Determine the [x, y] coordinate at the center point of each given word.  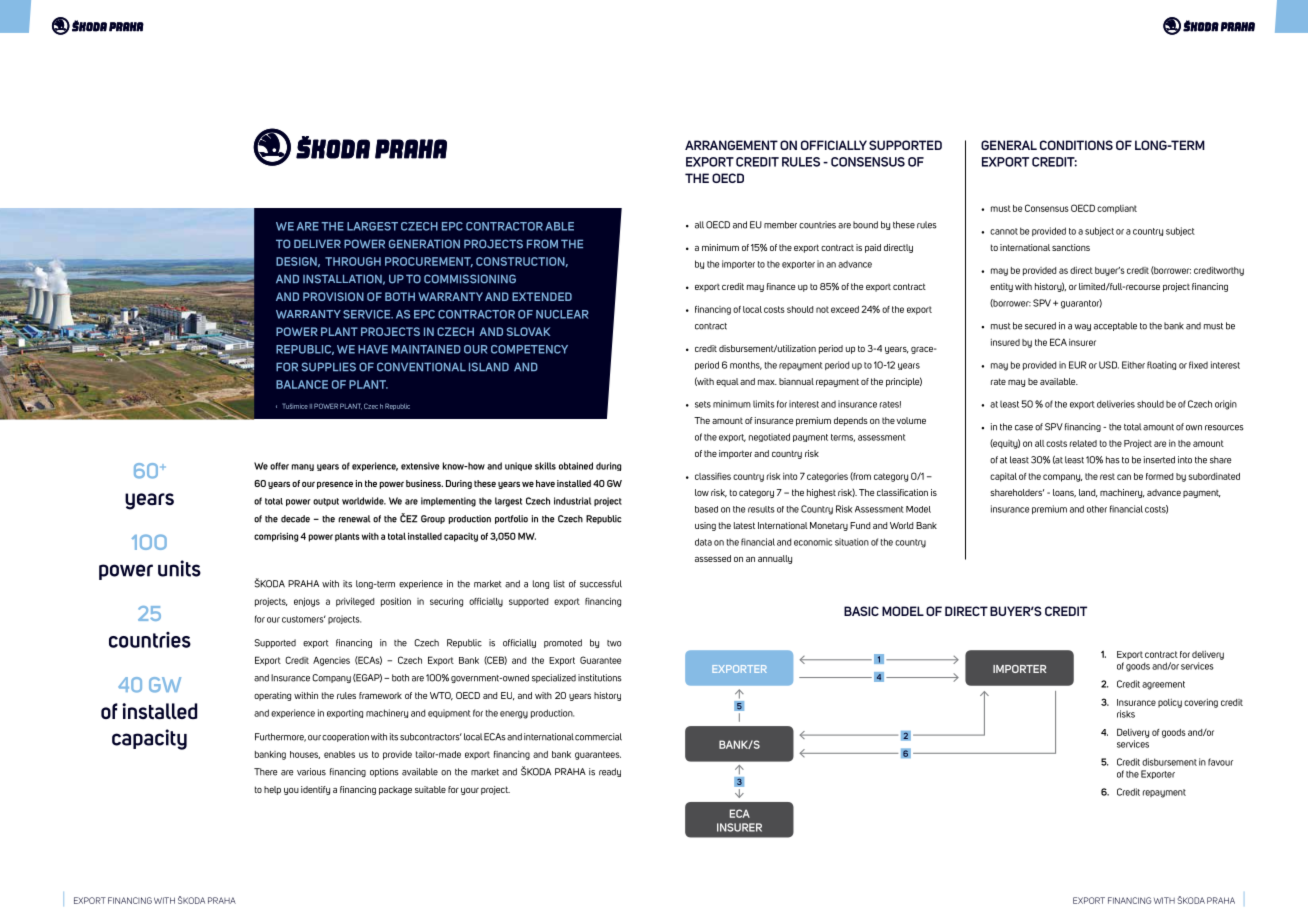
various [311, 772]
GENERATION [424, 244]
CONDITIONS [1076, 145]
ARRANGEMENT [731, 145]
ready [610, 772]
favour [1220, 762]
